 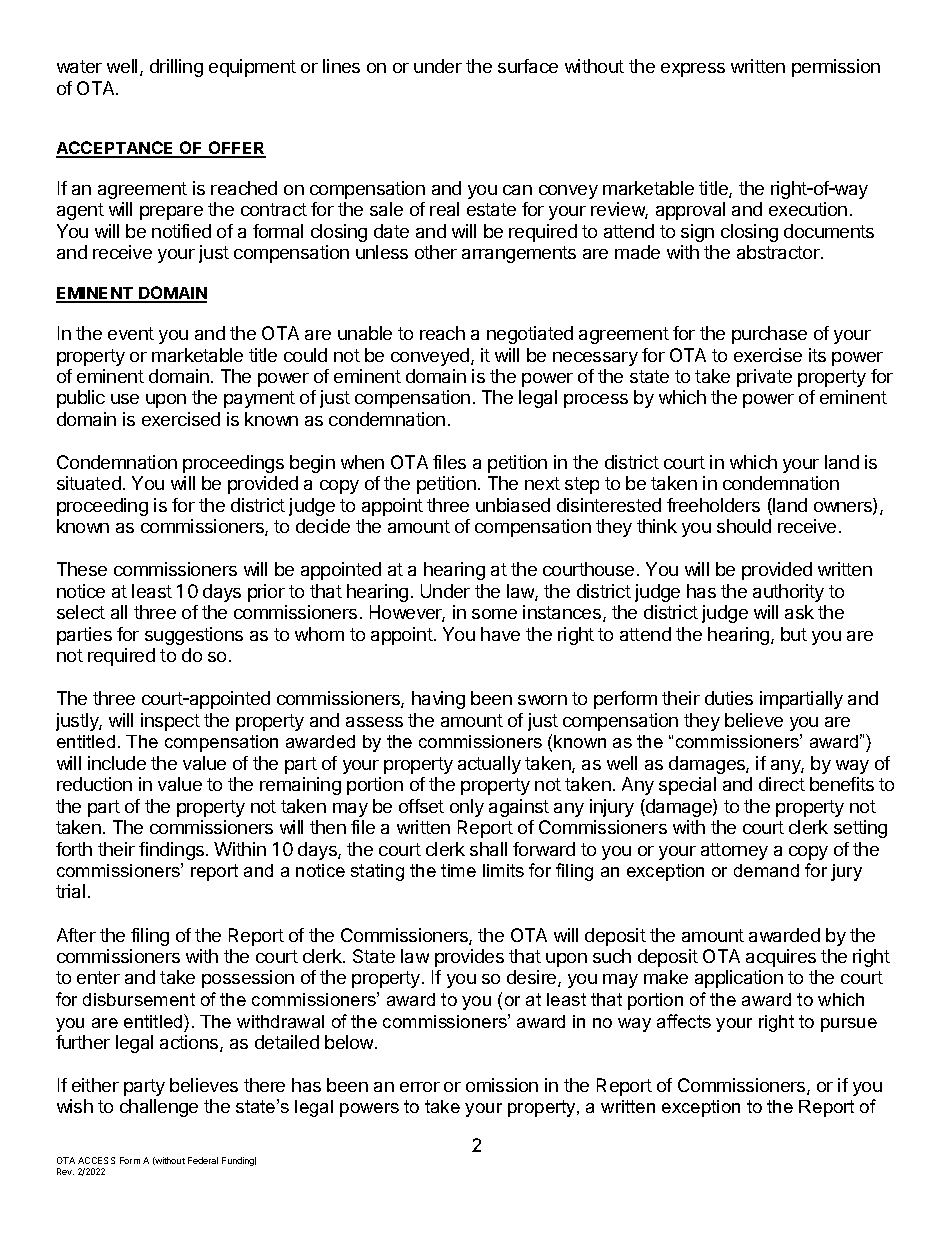 I want to click on drilling, so click(x=176, y=68).
